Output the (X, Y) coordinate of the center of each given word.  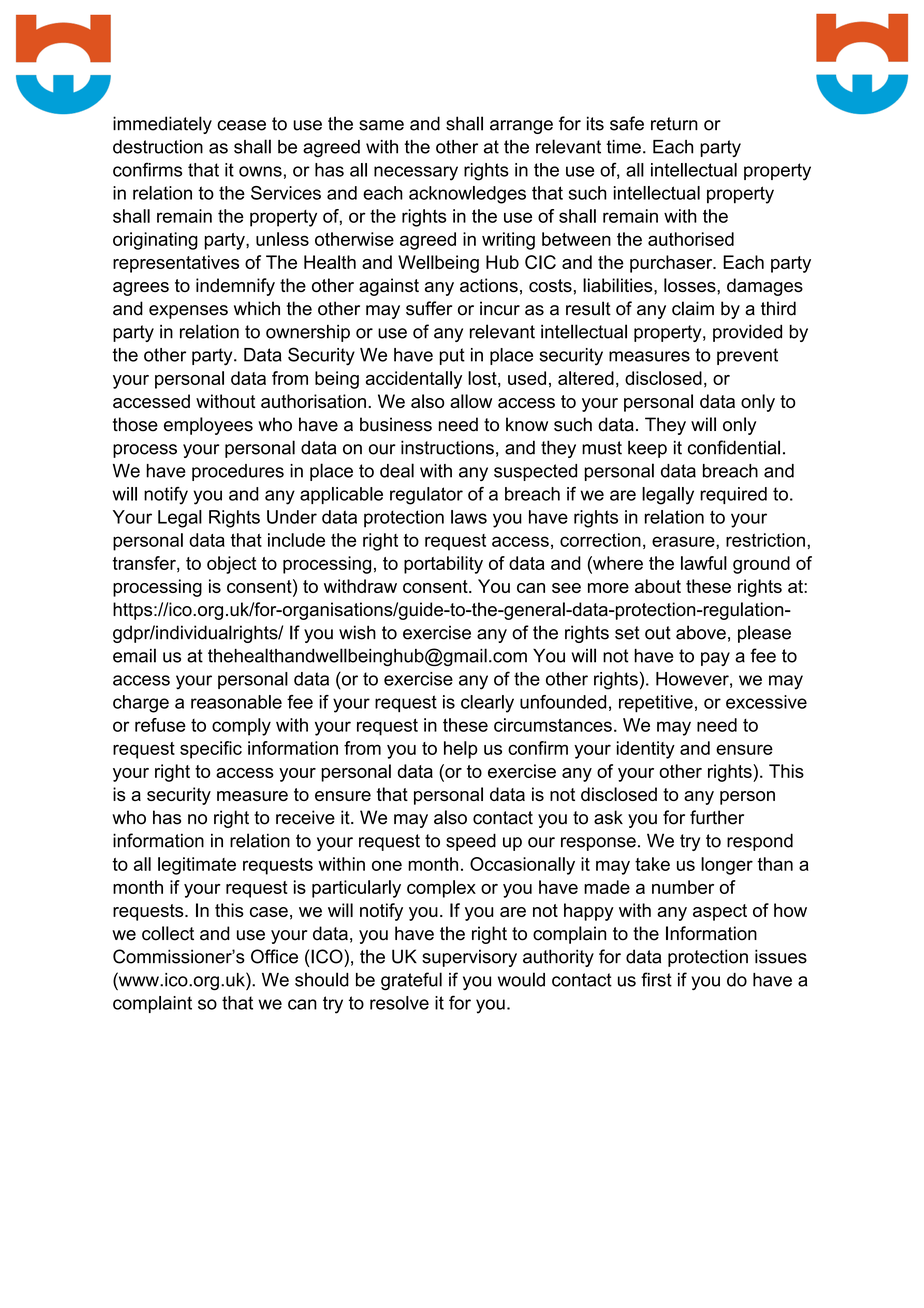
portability (443, 565)
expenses (188, 312)
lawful (704, 563)
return (674, 124)
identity (646, 750)
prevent (747, 356)
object (231, 565)
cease (241, 125)
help (461, 750)
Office (274, 956)
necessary (416, 173)
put (452, 356)
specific (211, 750)
